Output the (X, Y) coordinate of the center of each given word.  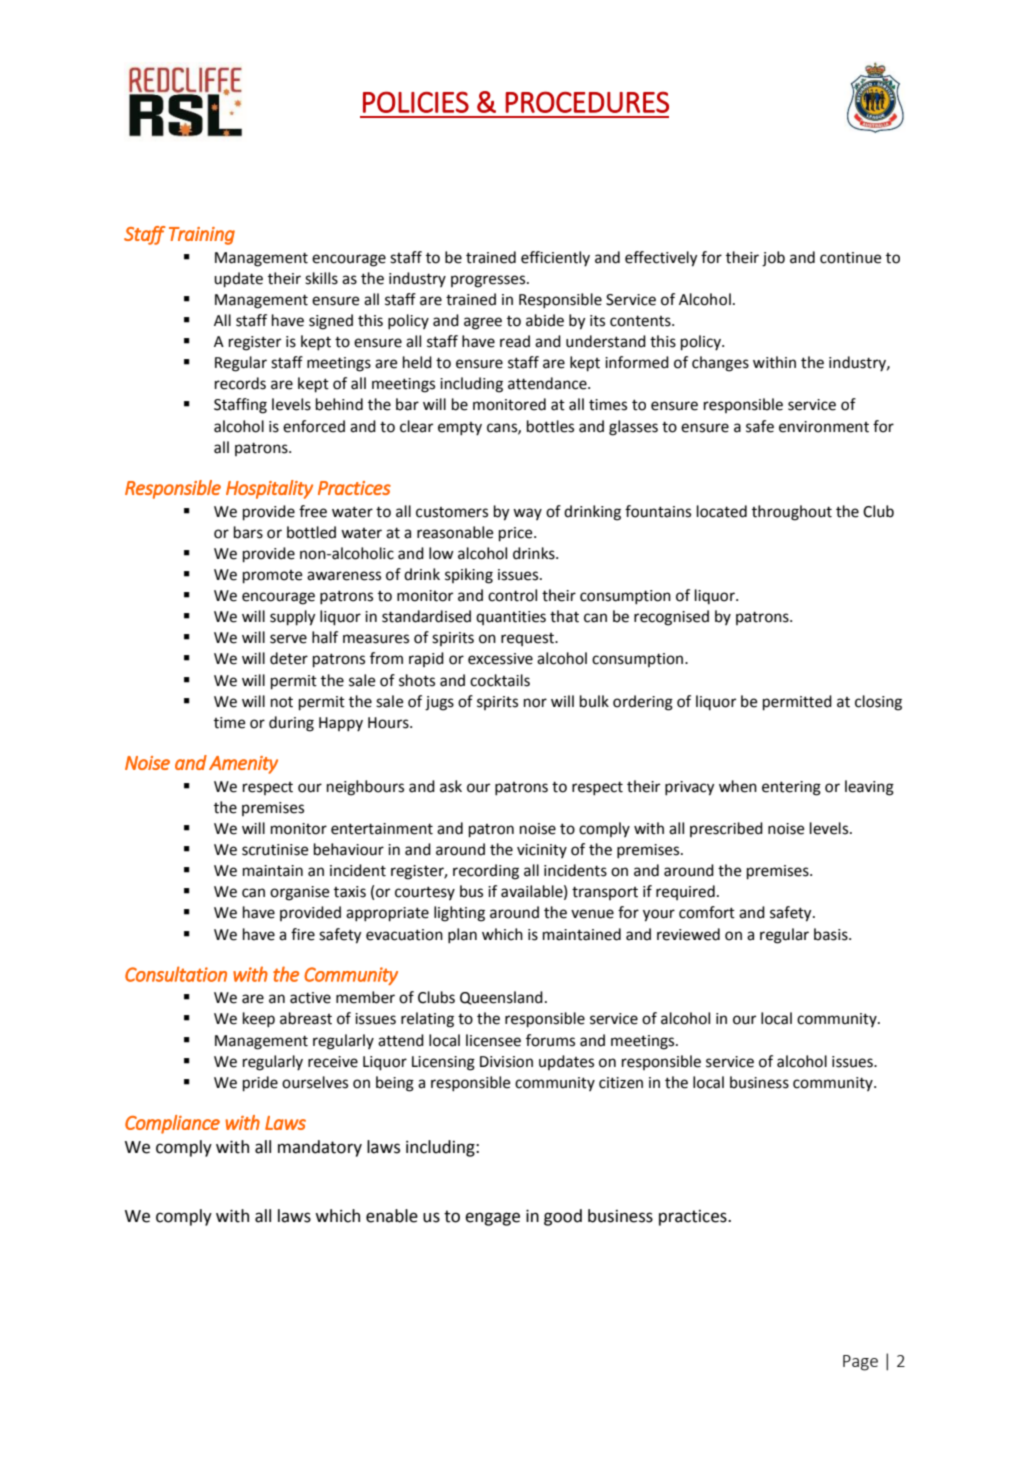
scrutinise (275, 850)
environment (824, 427)
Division (506, 1062)
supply (293, 618)
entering (791, 788)
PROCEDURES (587, 102)
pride (260, 1084)
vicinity (542, 851)
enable (392, 1216)
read (515, 341)
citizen (621, 1083)
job (773, 259)
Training (202, 236)
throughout (792, 513)
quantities (511, 618)
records (240, 383)
